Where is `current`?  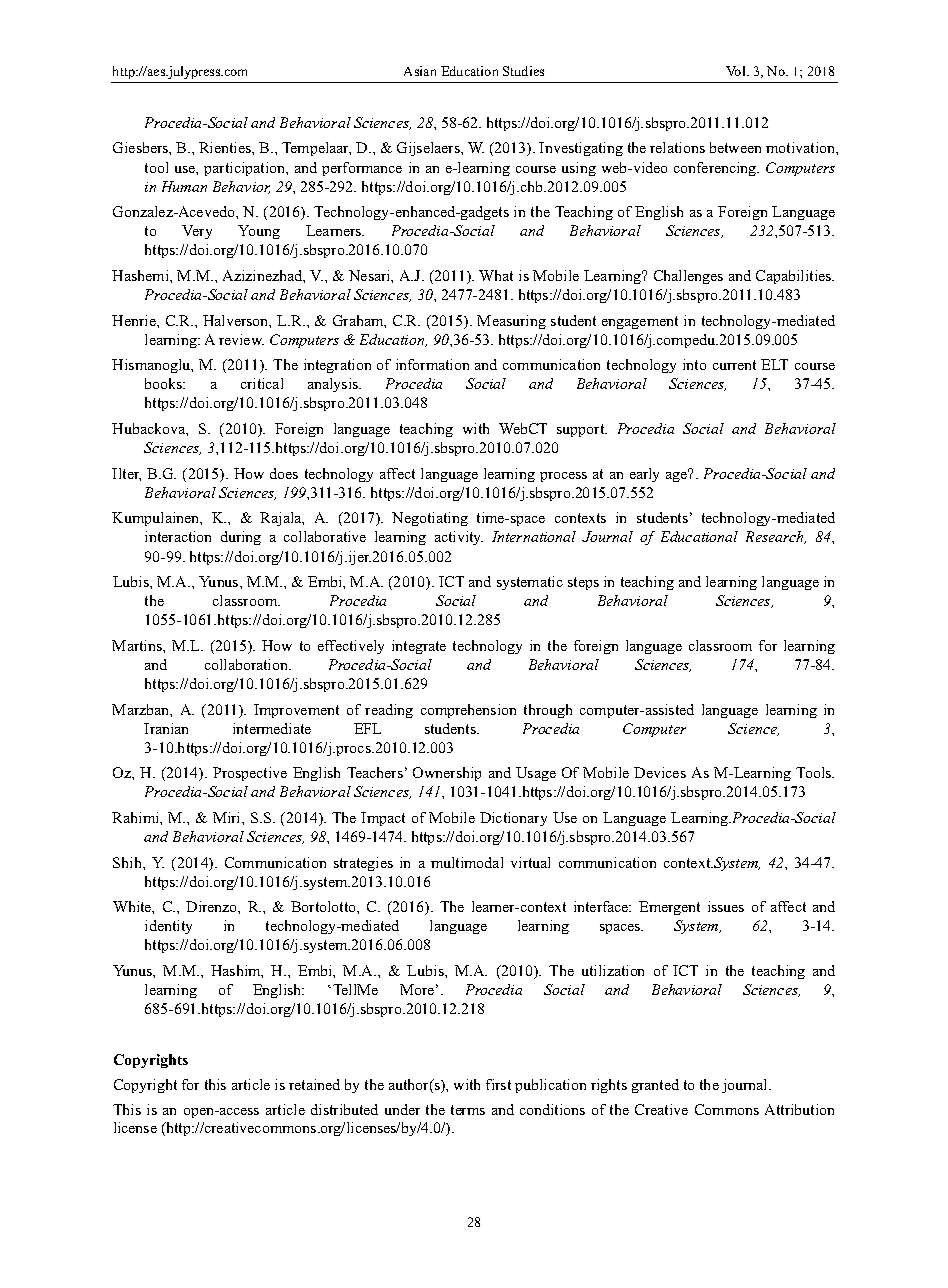 current is located at coordinates (734, 365).
